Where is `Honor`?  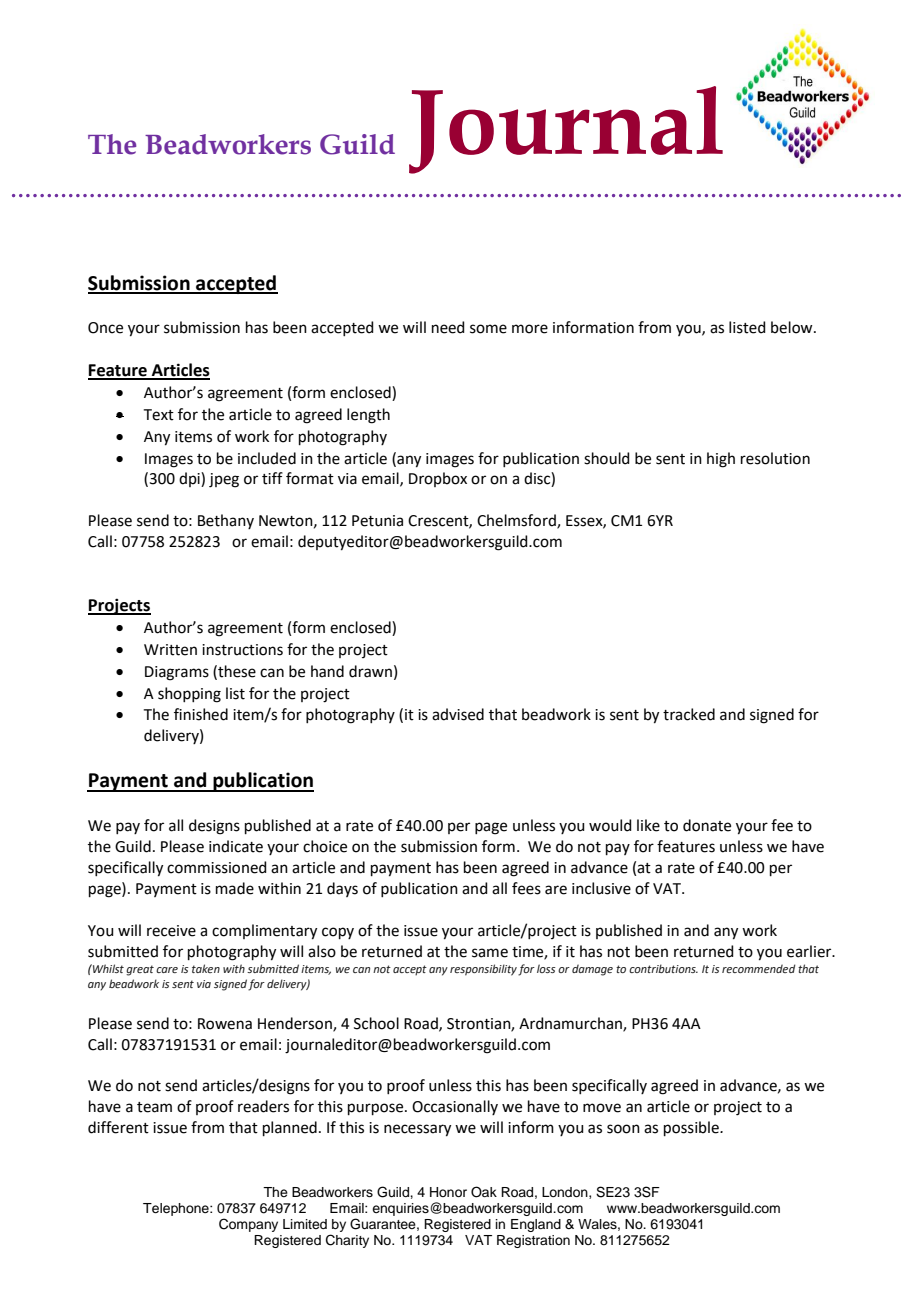
Honor is located at coordinates (448, 1192).
